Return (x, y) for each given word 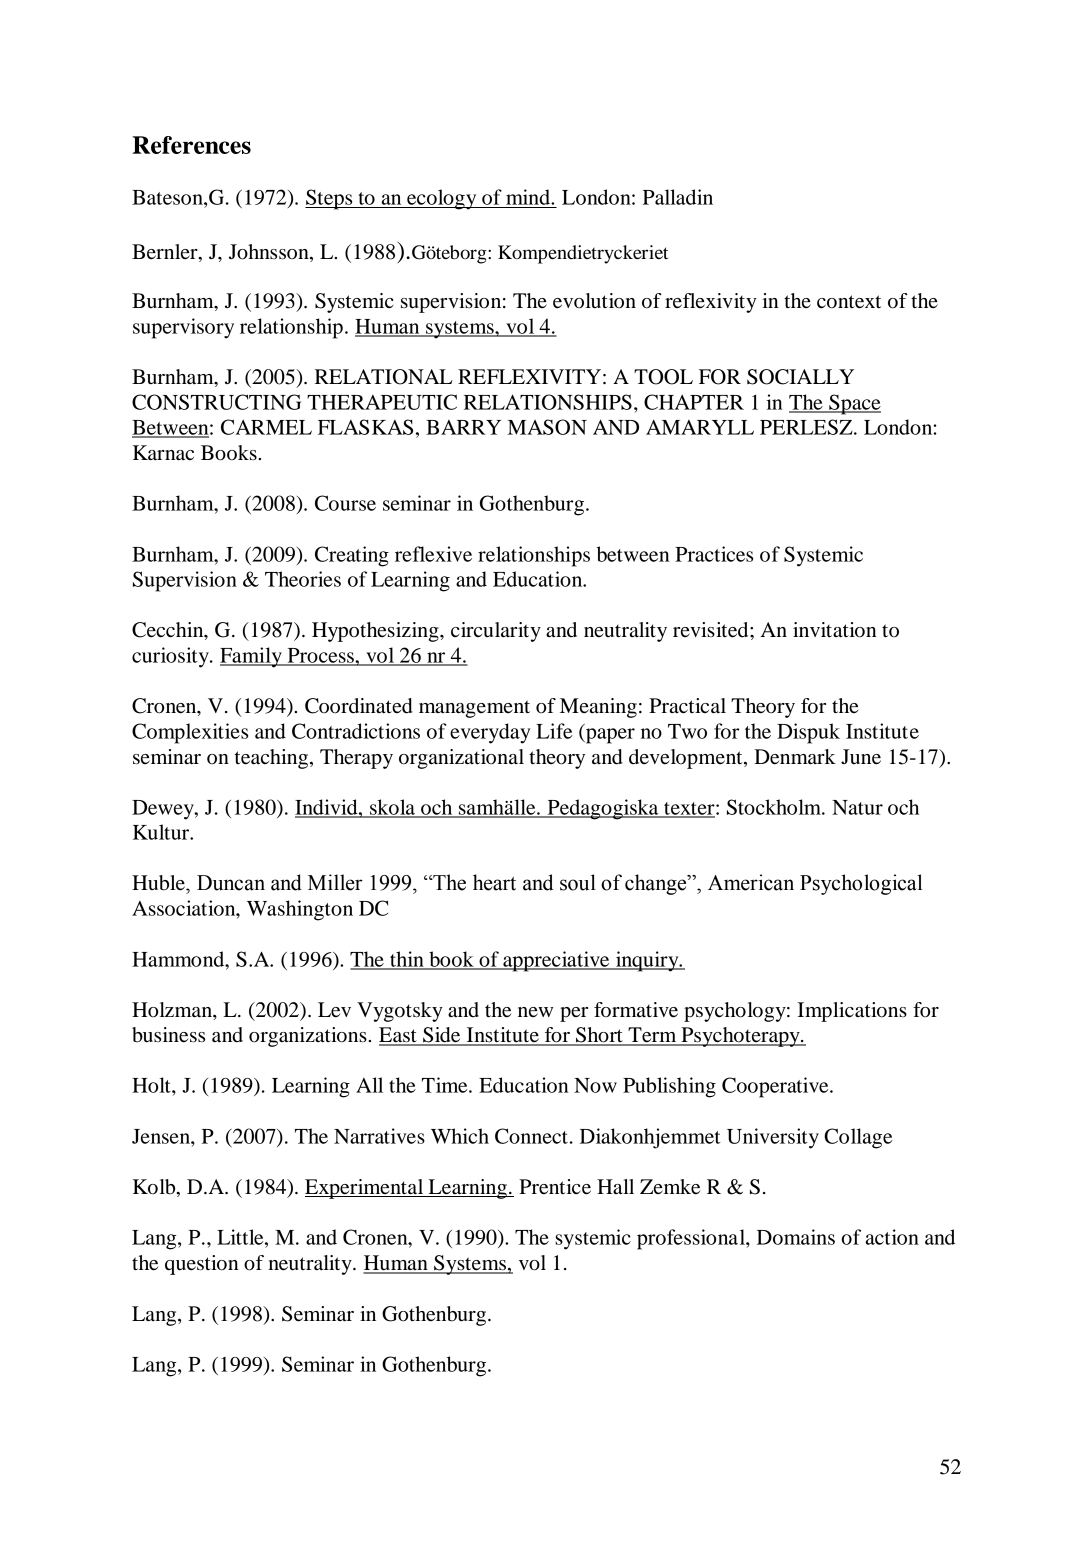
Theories (303, 579)
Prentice (555, 1187)
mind (529, 197)
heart (494, 882)
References (191, 145)
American (751, 882)
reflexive (433, 554)
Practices (714, 554)
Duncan (231, 883)
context (849, 302)
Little (241, 1237)
